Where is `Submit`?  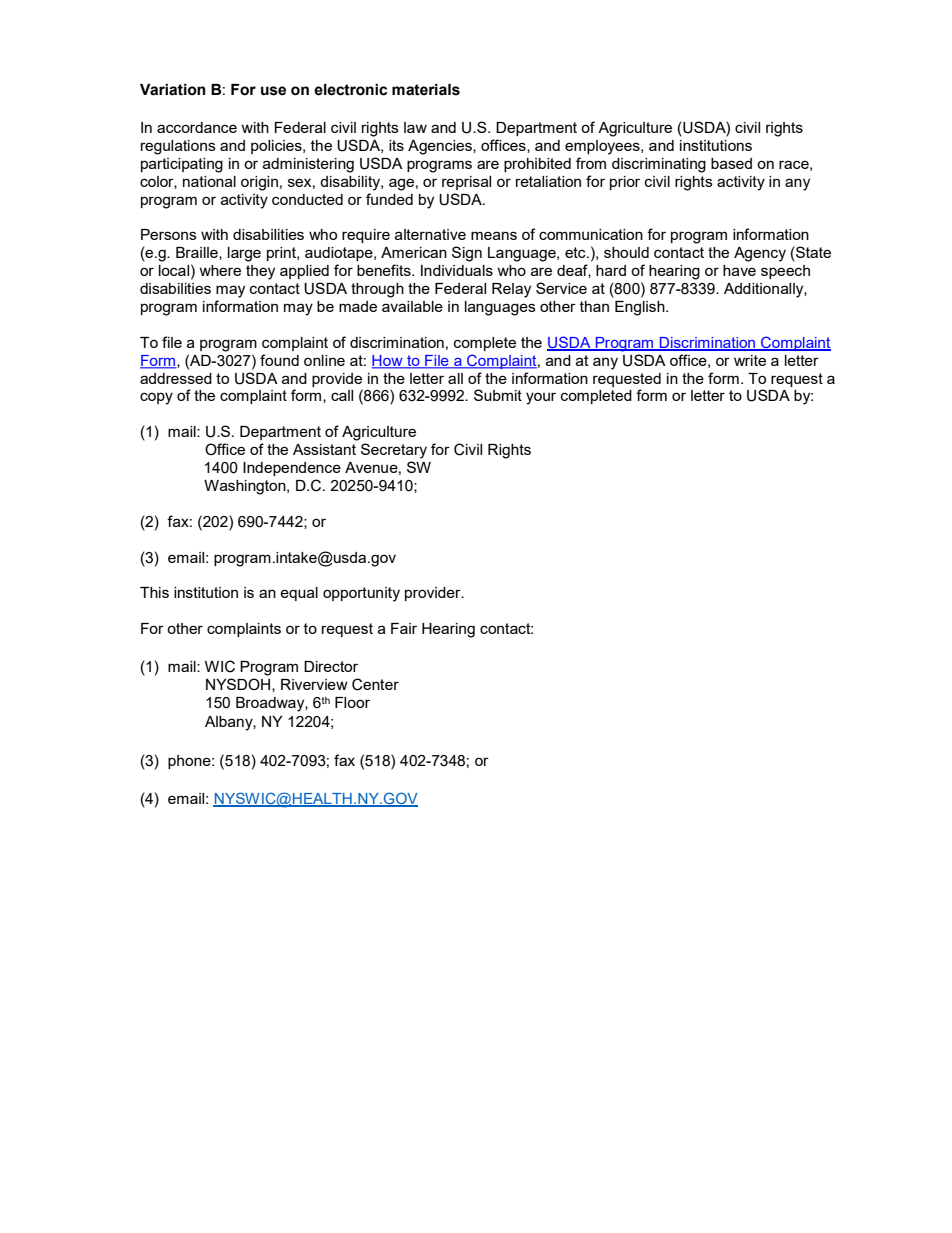
Submit is located at coordinates (498, 395).
